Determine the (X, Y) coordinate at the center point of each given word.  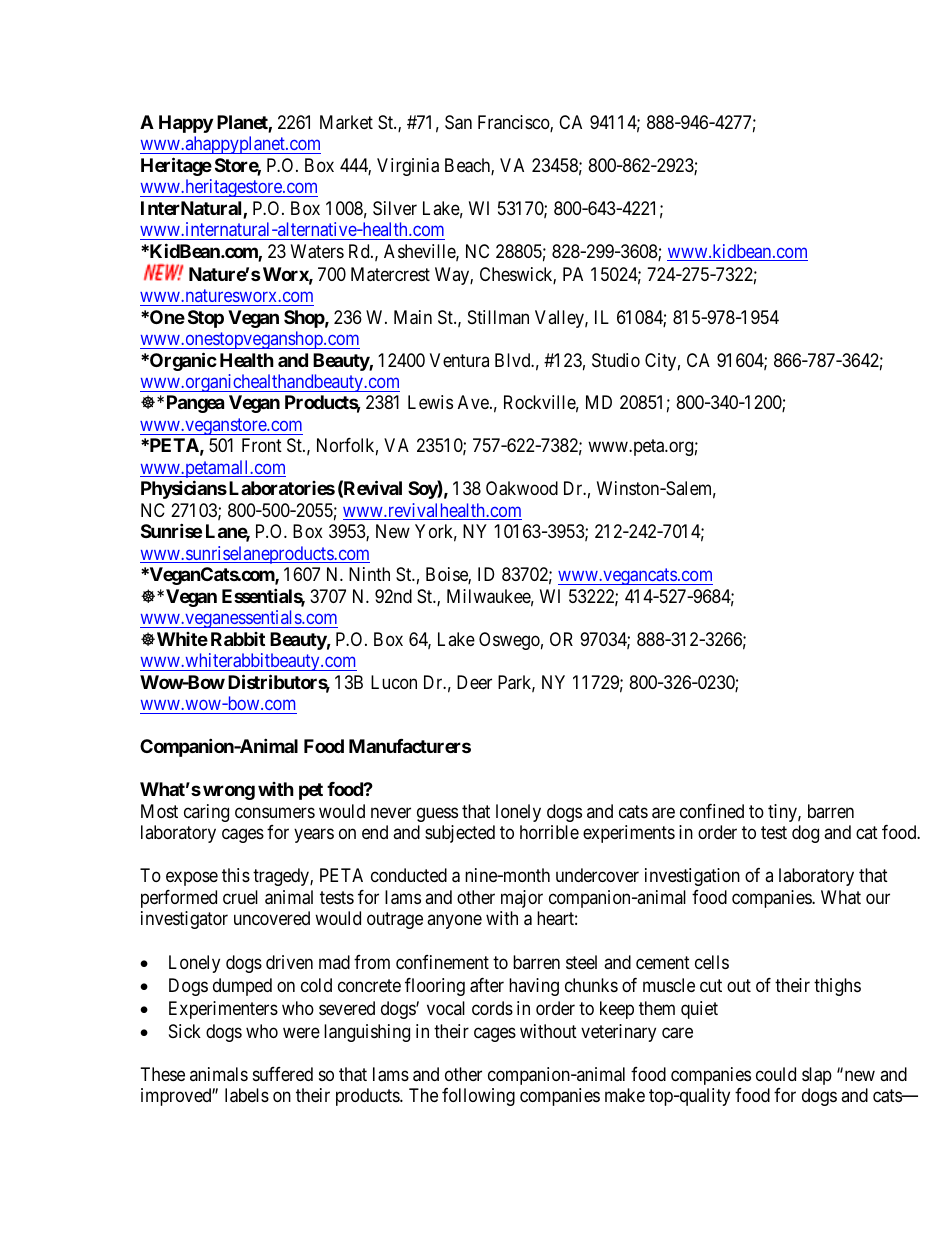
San (458, 122)
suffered (283, 1074)
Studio (616, 360)
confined (712, 811)
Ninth (369, 574)
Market (346, 122)
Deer (474, 682)
